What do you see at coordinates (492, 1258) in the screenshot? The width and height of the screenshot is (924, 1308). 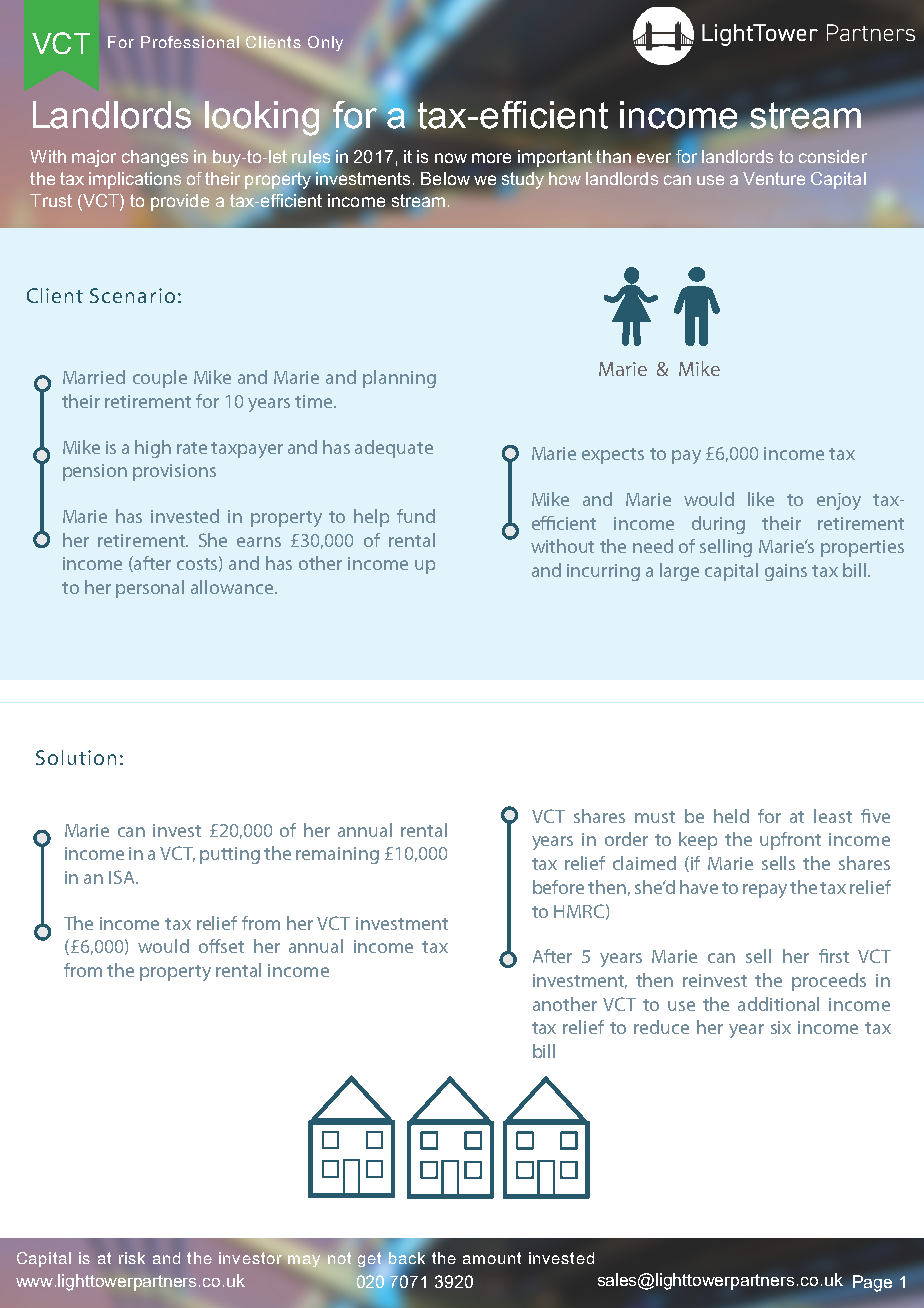 I see `amount` at bounding box center [492, 1258].
